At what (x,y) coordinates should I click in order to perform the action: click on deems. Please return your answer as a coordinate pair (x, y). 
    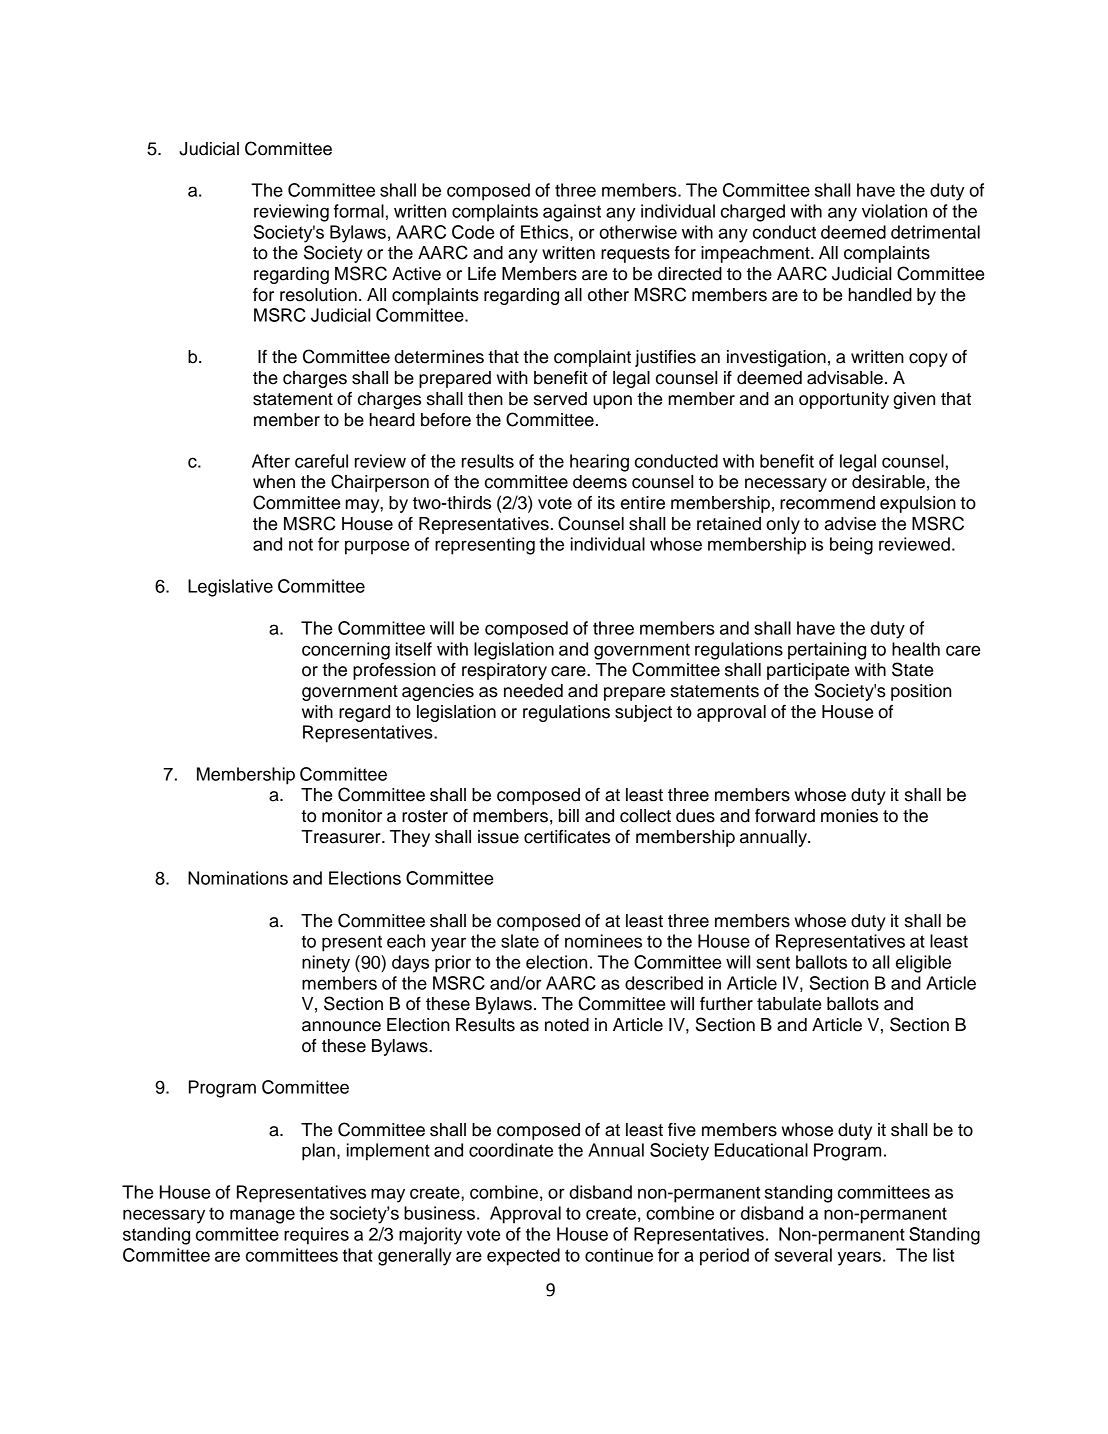
    Looking at the image, I should click on (600, 482).
